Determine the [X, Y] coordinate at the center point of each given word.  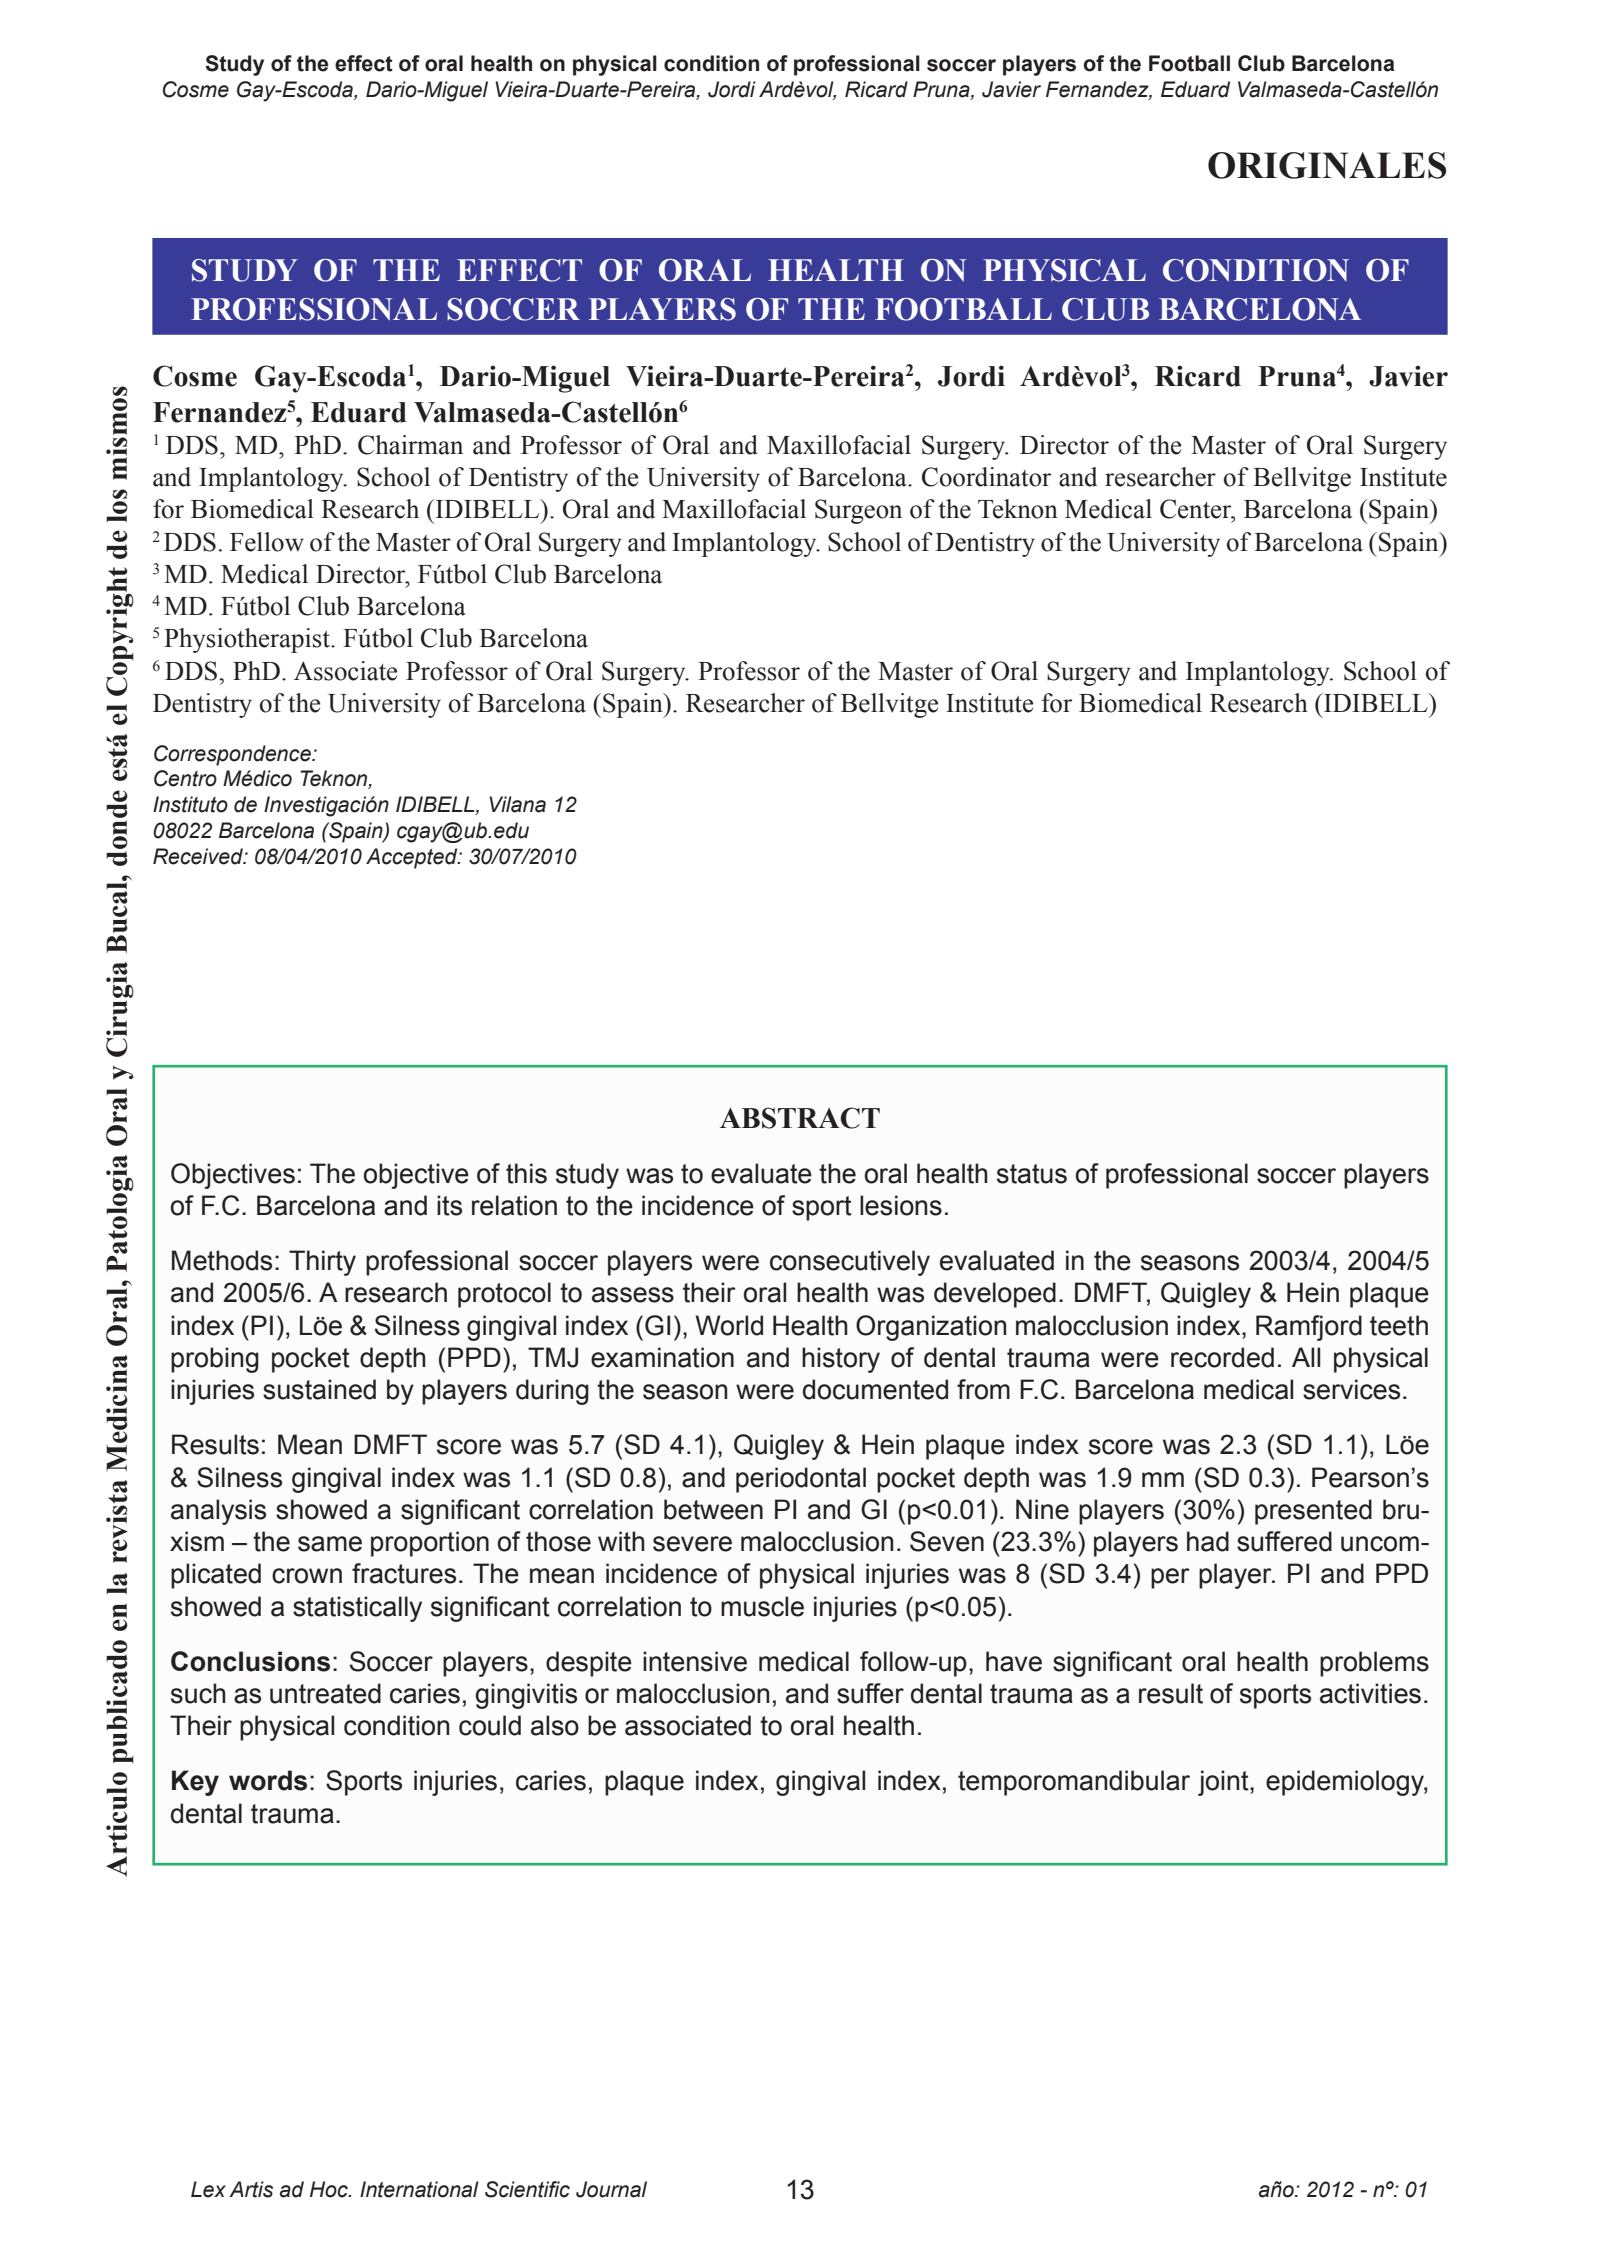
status [1032, 1174]
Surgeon [858, 511]
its [449, 1205]
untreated [325, 1693]
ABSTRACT [800, 1118]
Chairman [410, 445]
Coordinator [986, 477]
